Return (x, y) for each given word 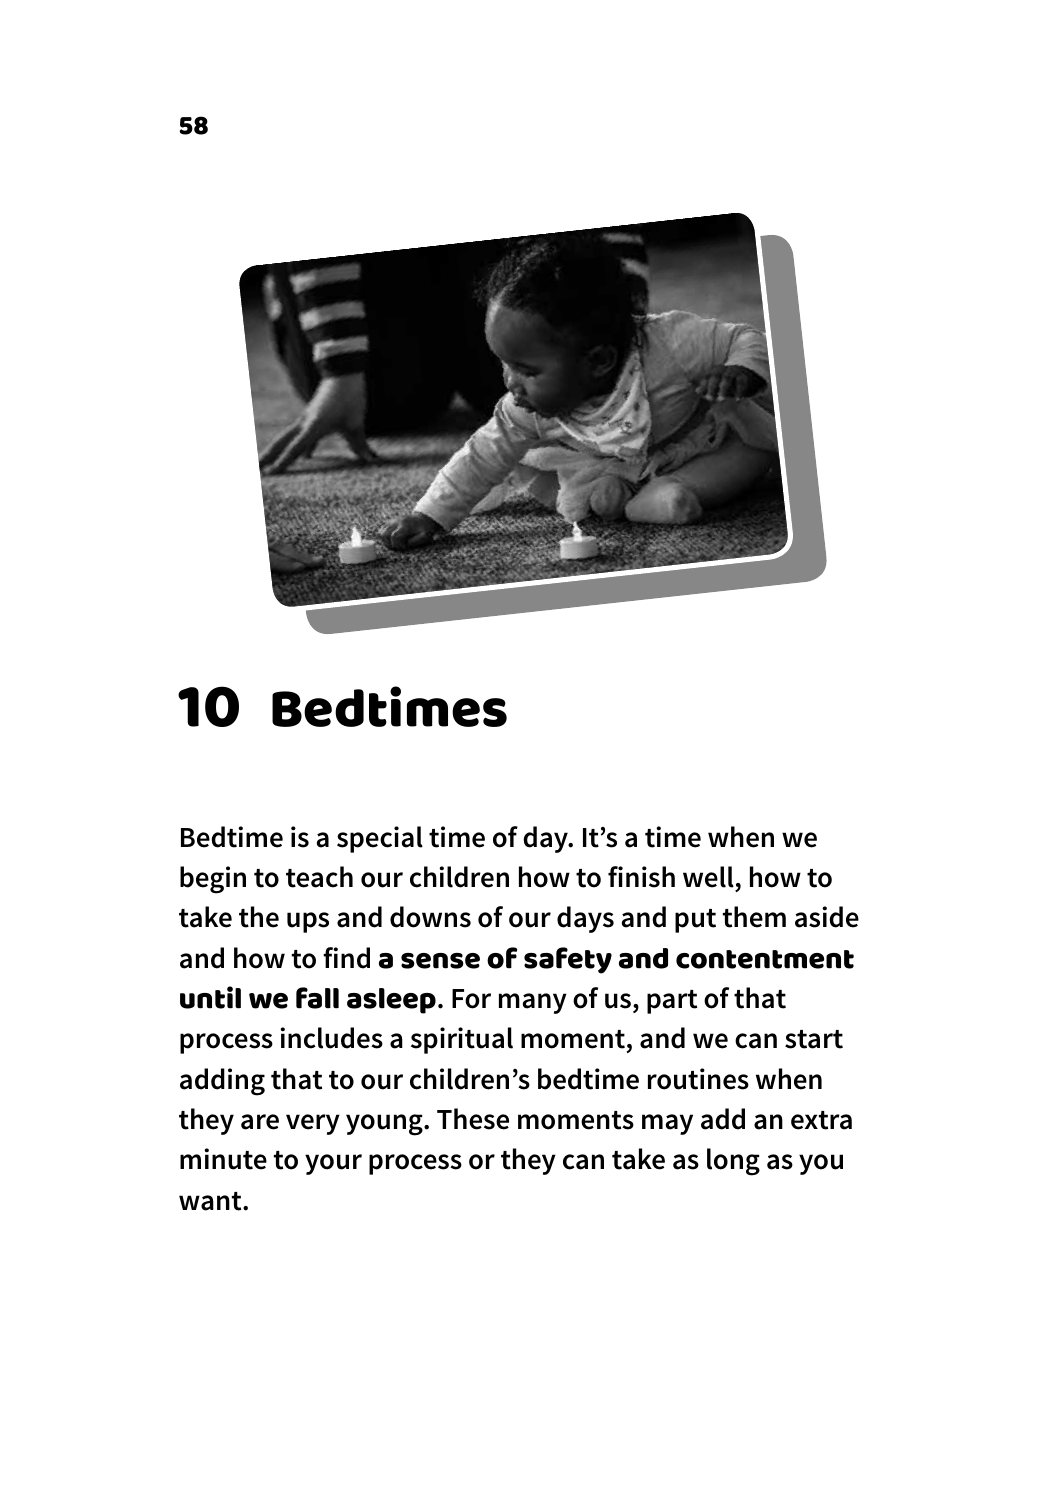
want (211, 1201)
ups (308, 922)
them (754, 917)
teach (319, 877)
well (708, 877)
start (814, 1039)
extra (821, 1120)
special (380, 839)
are (260, 1122)
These (473, 1119)
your (333, 1164)
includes (331, 1038)
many (533, 1003)
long (733, 1162)
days (585, 919)
